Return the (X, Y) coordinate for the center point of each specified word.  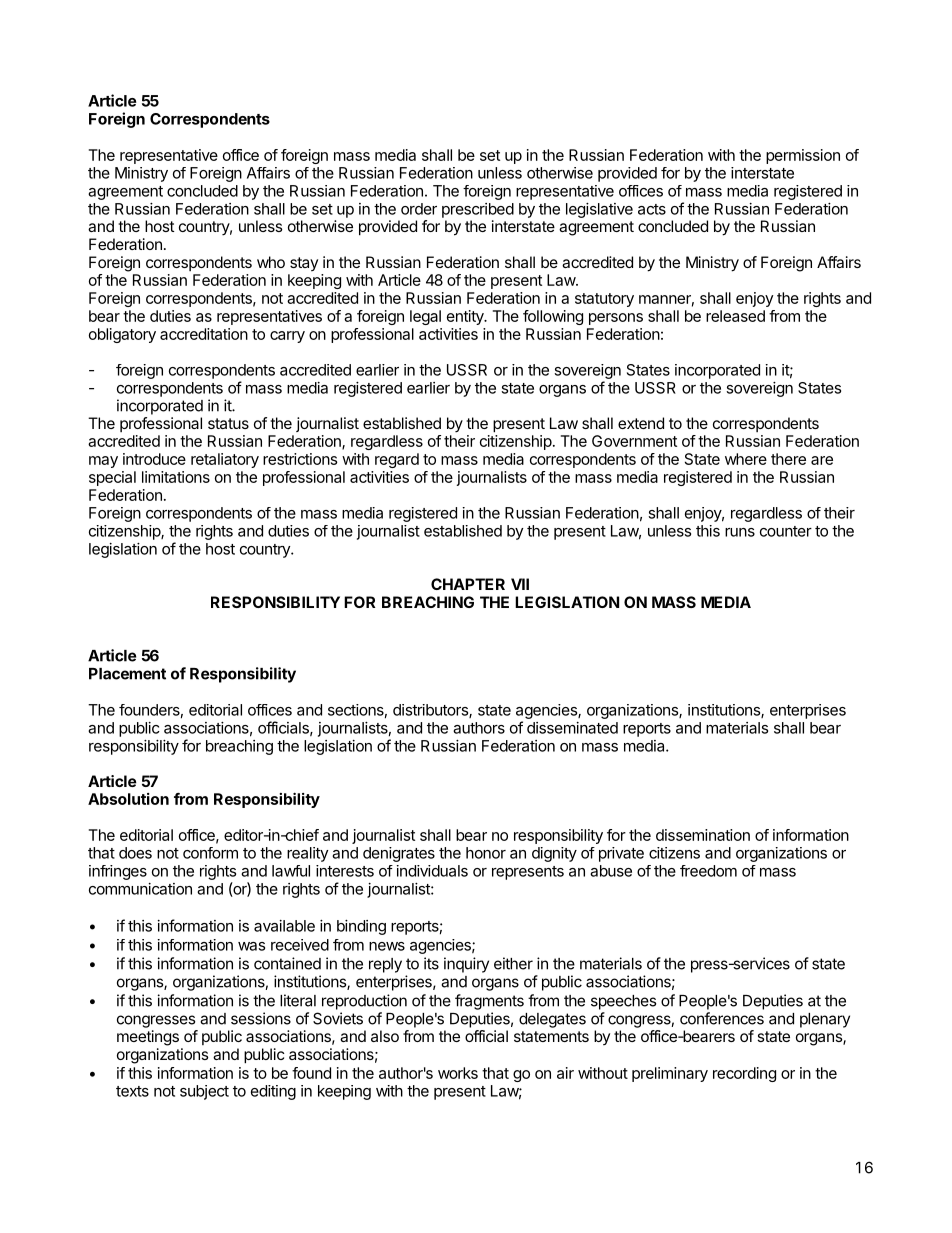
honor (486, 853)
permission (803, 156)
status (228, 423)
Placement (127, 674)
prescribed (478, 210)
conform (210, 853)
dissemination (703, 835)
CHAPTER (468, 584)
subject (204, 1092)
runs (740, 532)
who (271, 262)
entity (466, 317)
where (746, 459)
